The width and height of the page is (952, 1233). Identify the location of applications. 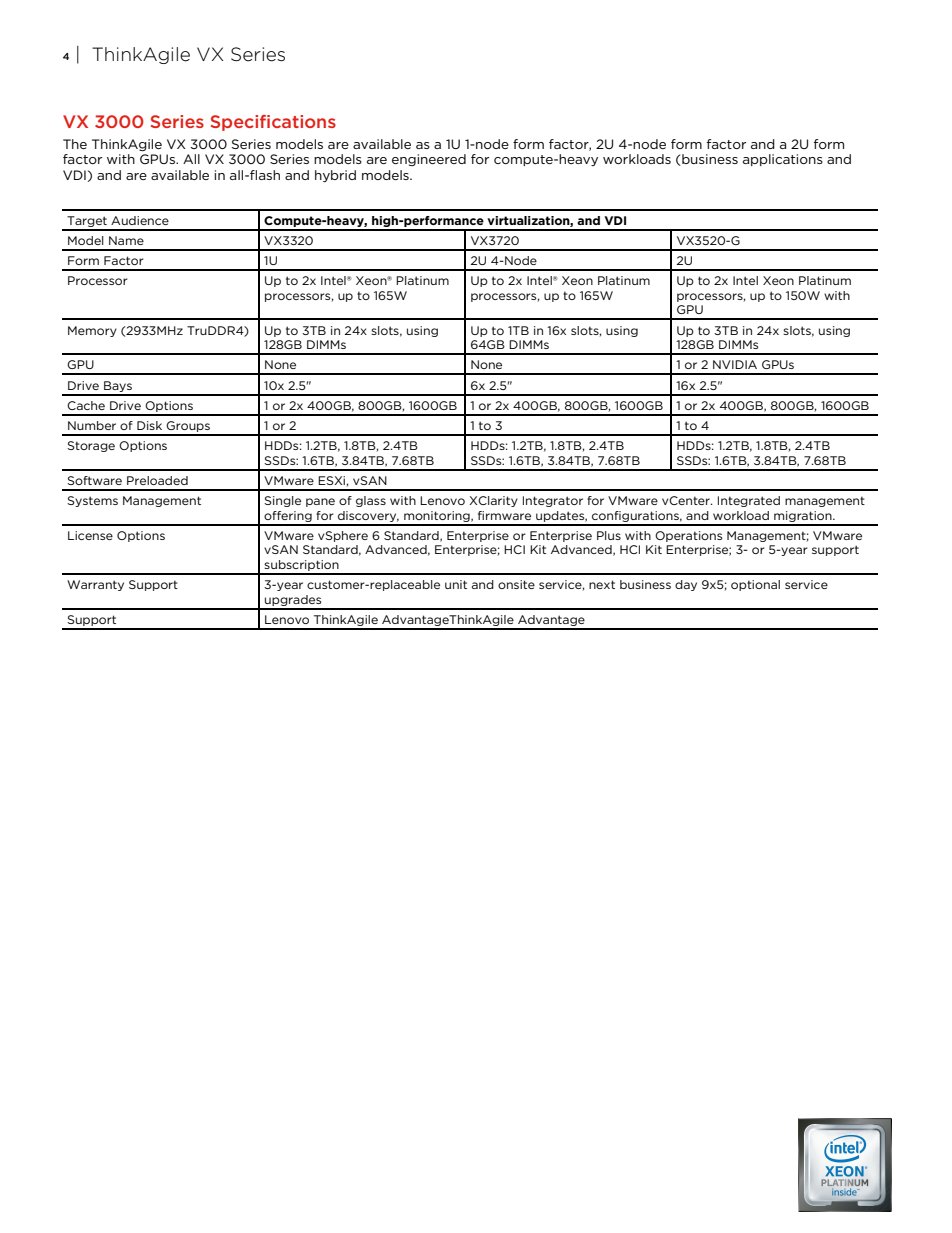
(783, 160).
